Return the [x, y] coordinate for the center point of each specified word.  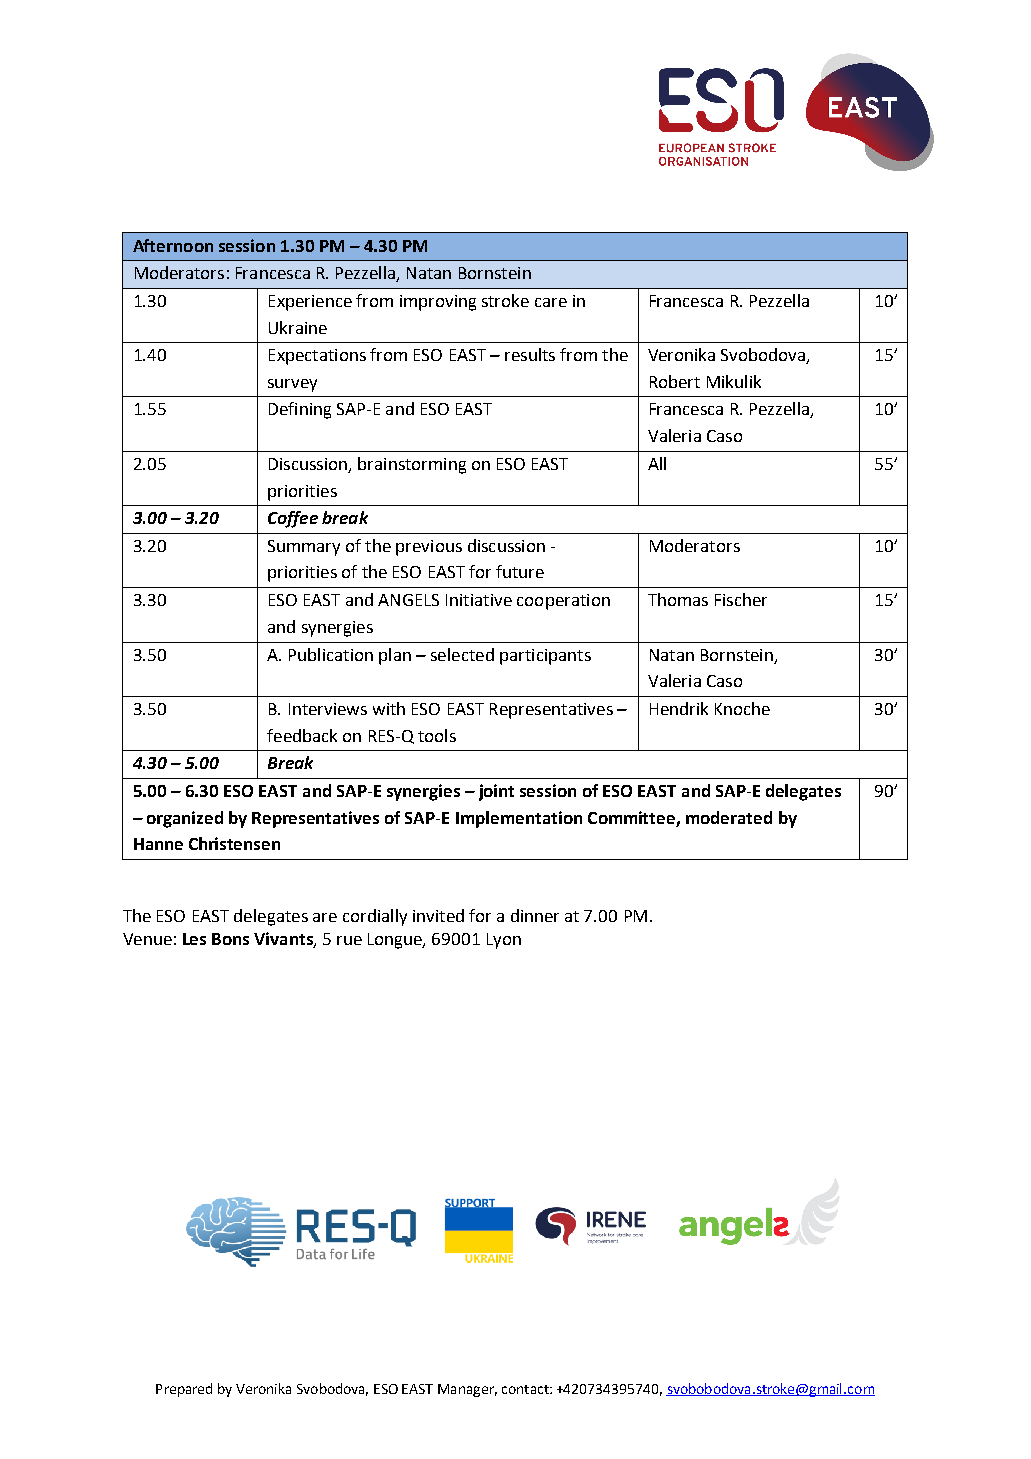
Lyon [504, 941]
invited [438, 915]
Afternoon [173, 245]
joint [496, 792]
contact [526, 1389]
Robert [675, 381]
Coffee [293, 519]
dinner [535, 915]
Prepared [184, 1390]
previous [429, 548]
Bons [230, 939]
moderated [729, 817]
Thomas [678, 599]
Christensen [234, 843]
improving [438, 303]
